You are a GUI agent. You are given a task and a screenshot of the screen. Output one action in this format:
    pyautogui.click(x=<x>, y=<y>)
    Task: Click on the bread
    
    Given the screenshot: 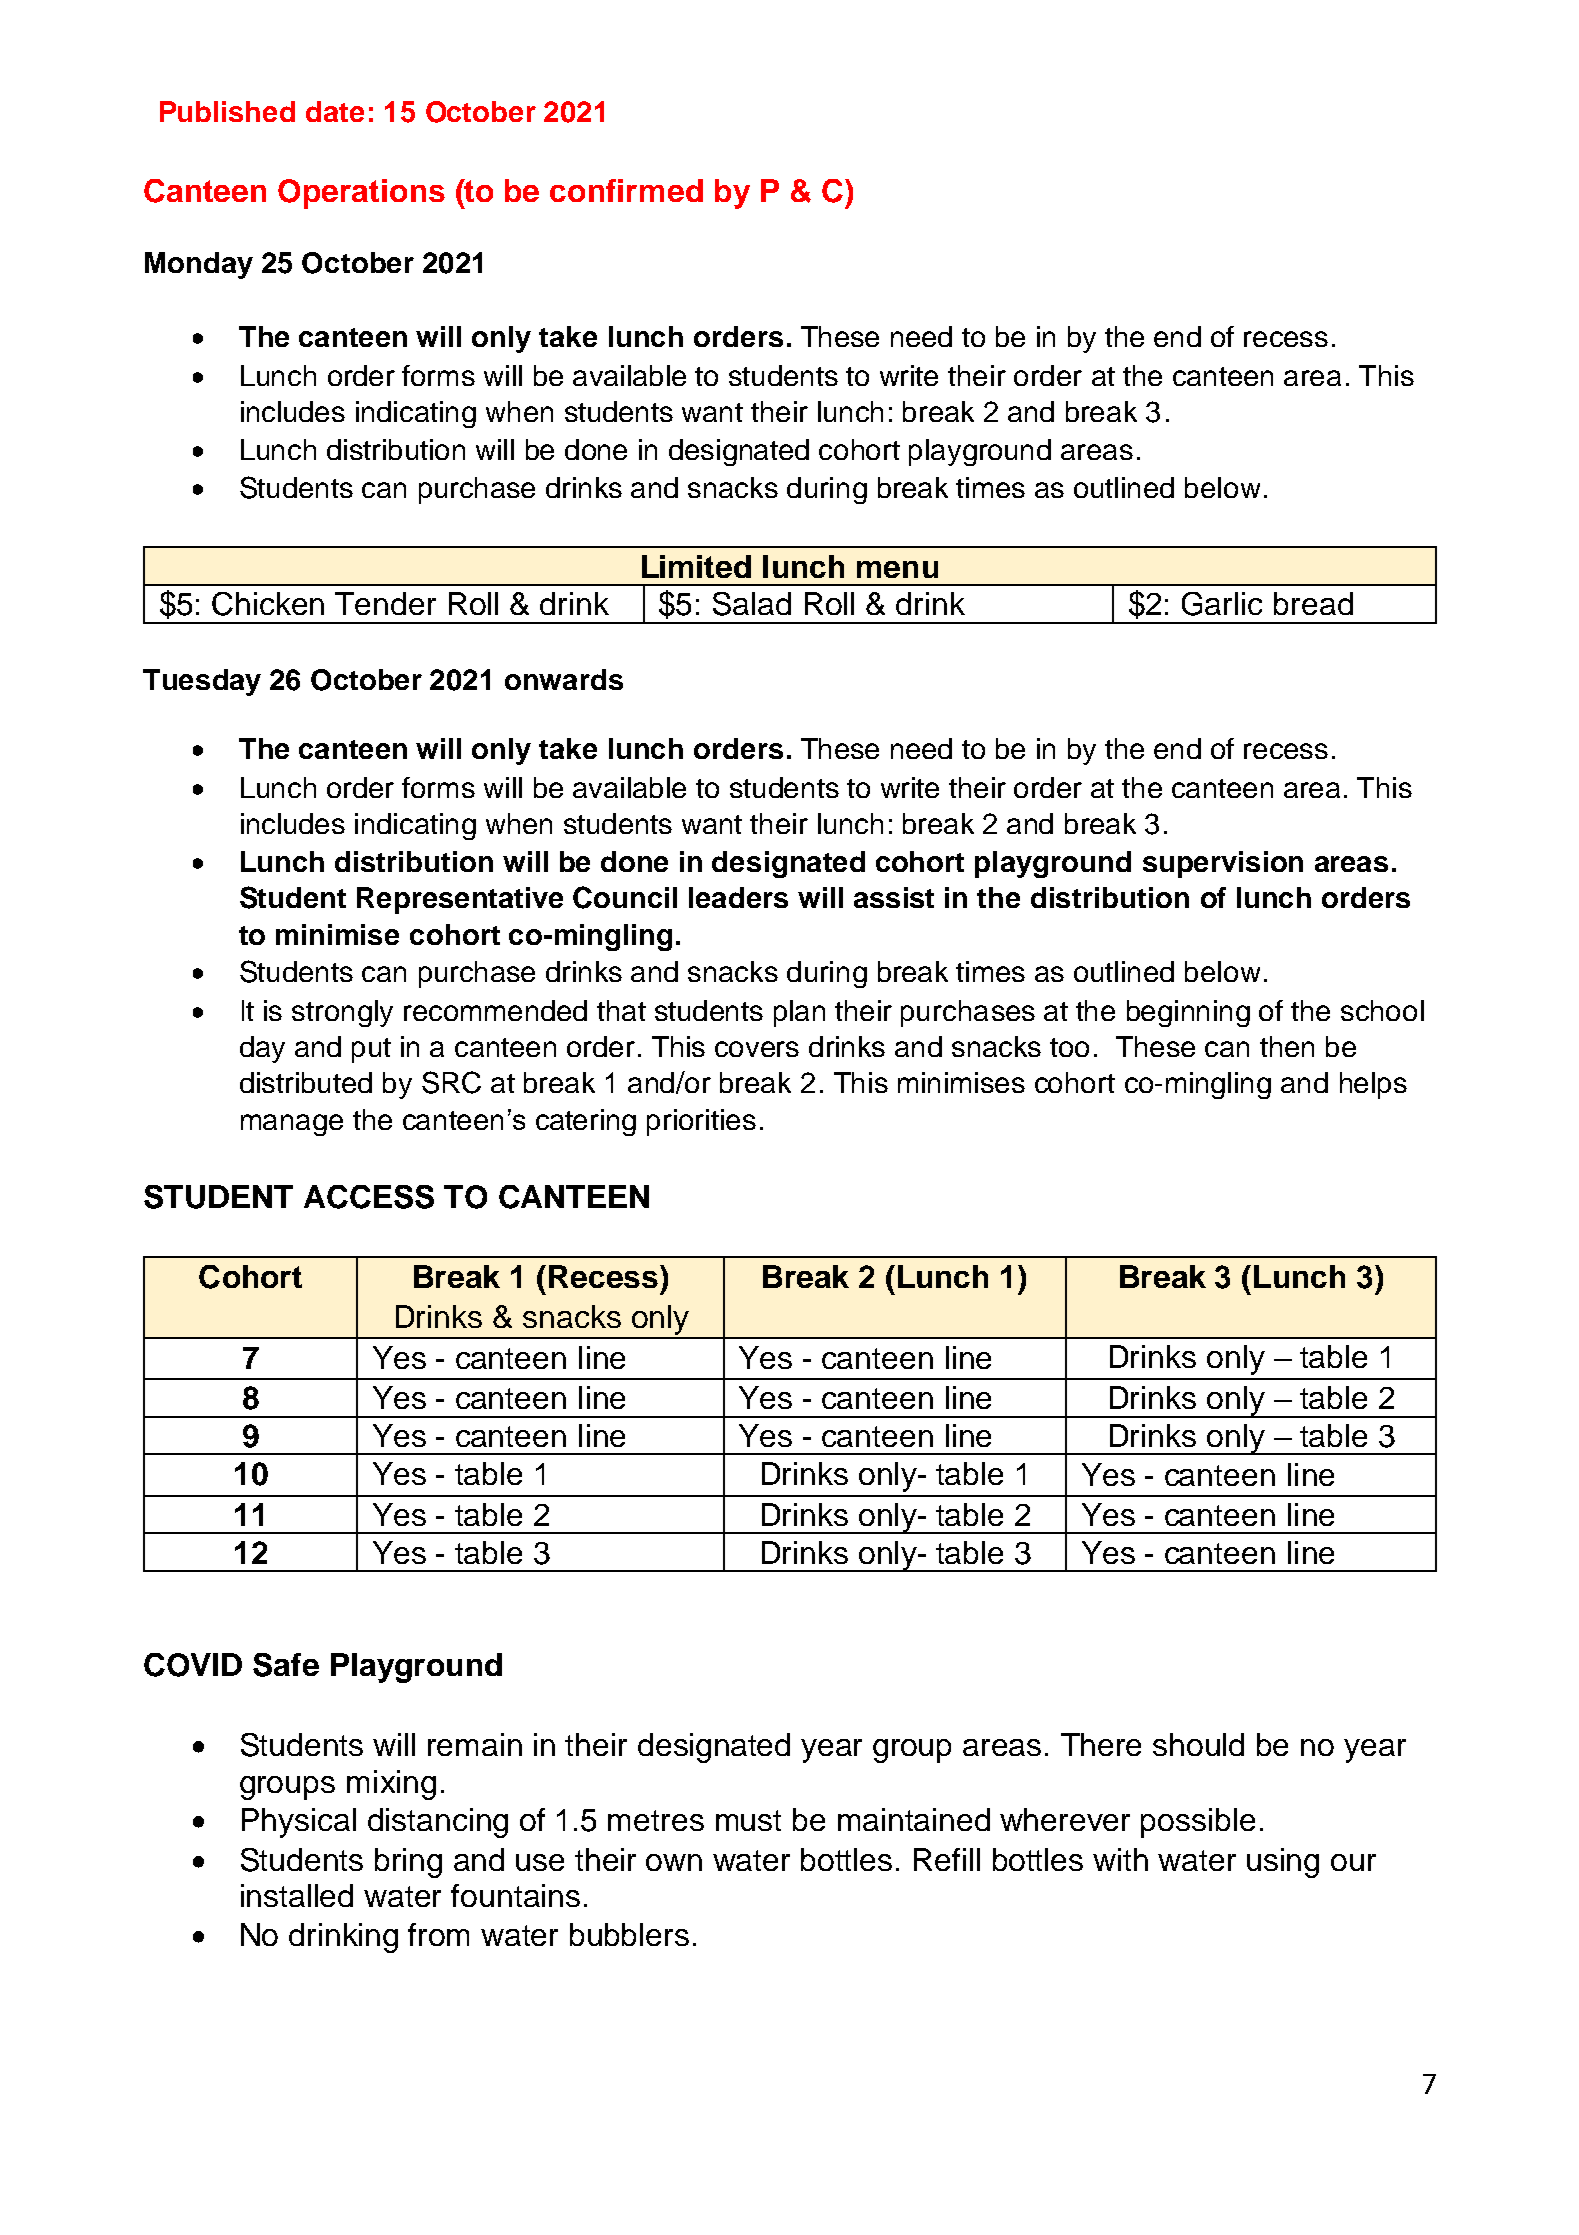 What is the action you would take?
    pyautogui.click(x=1313, y=603)
